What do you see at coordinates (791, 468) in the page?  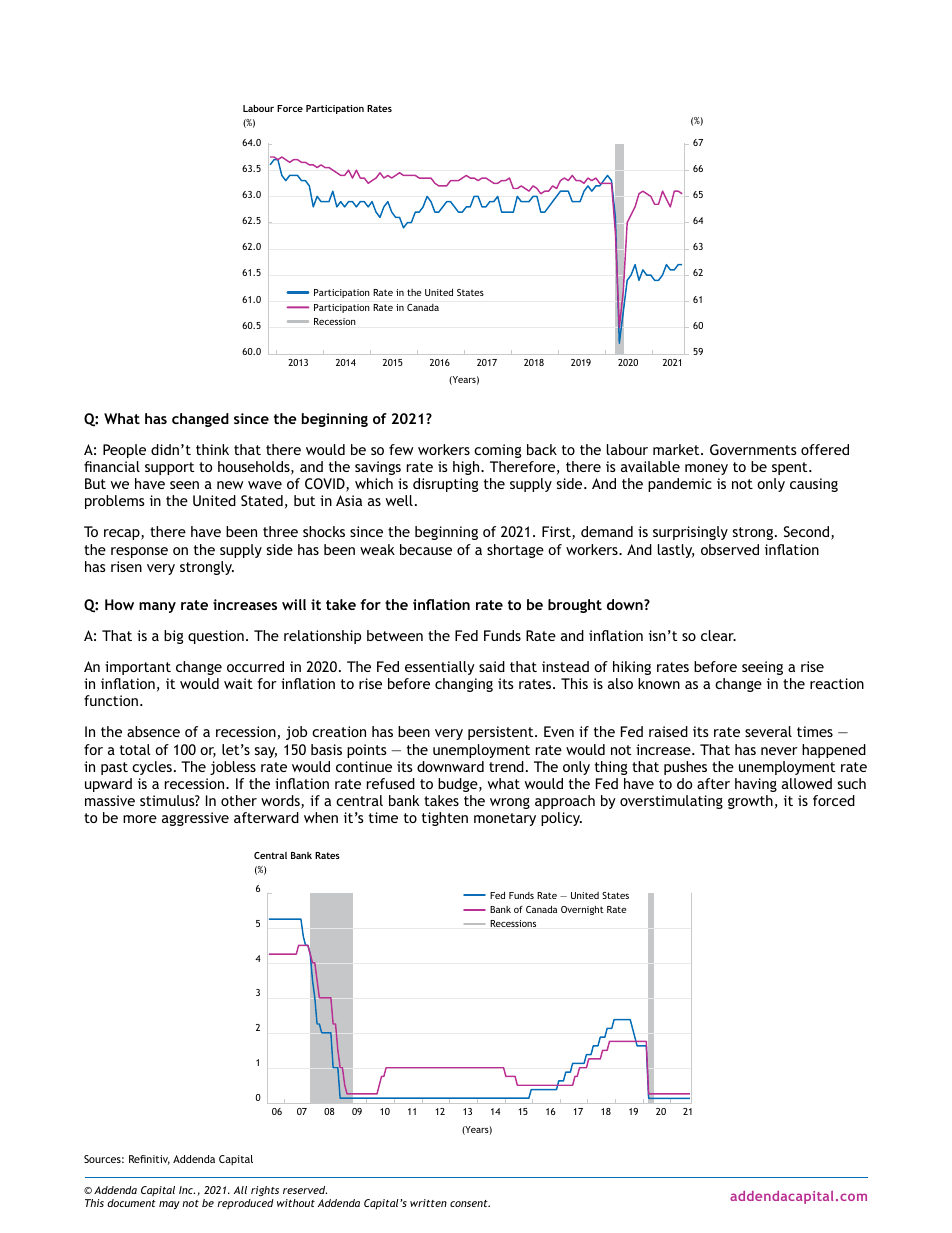 I see `spent` at bounding box center [791, 468].
